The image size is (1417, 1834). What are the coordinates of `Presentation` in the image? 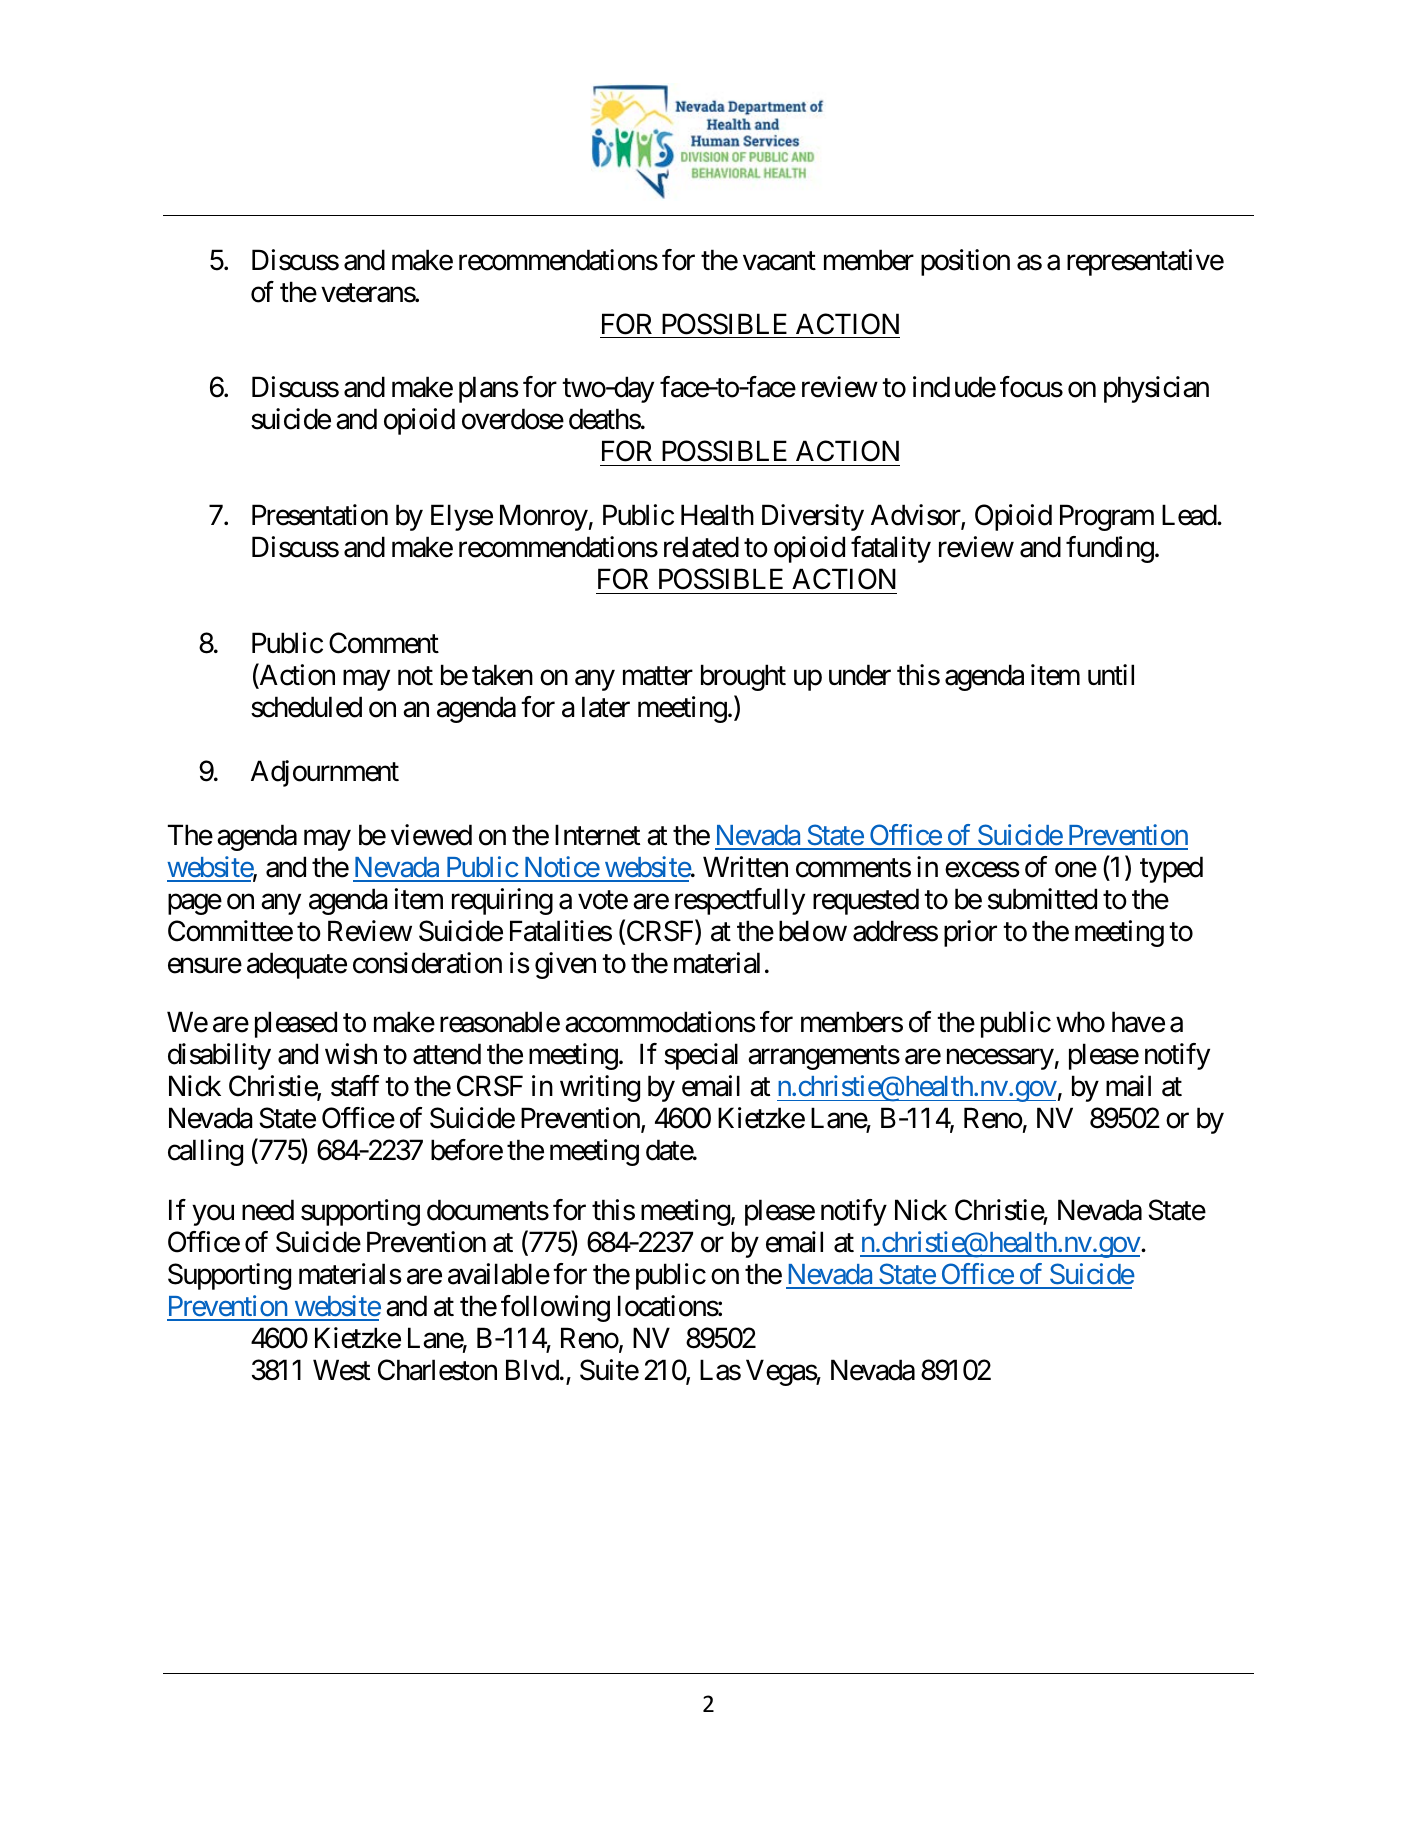 It's located at (320, 515).
